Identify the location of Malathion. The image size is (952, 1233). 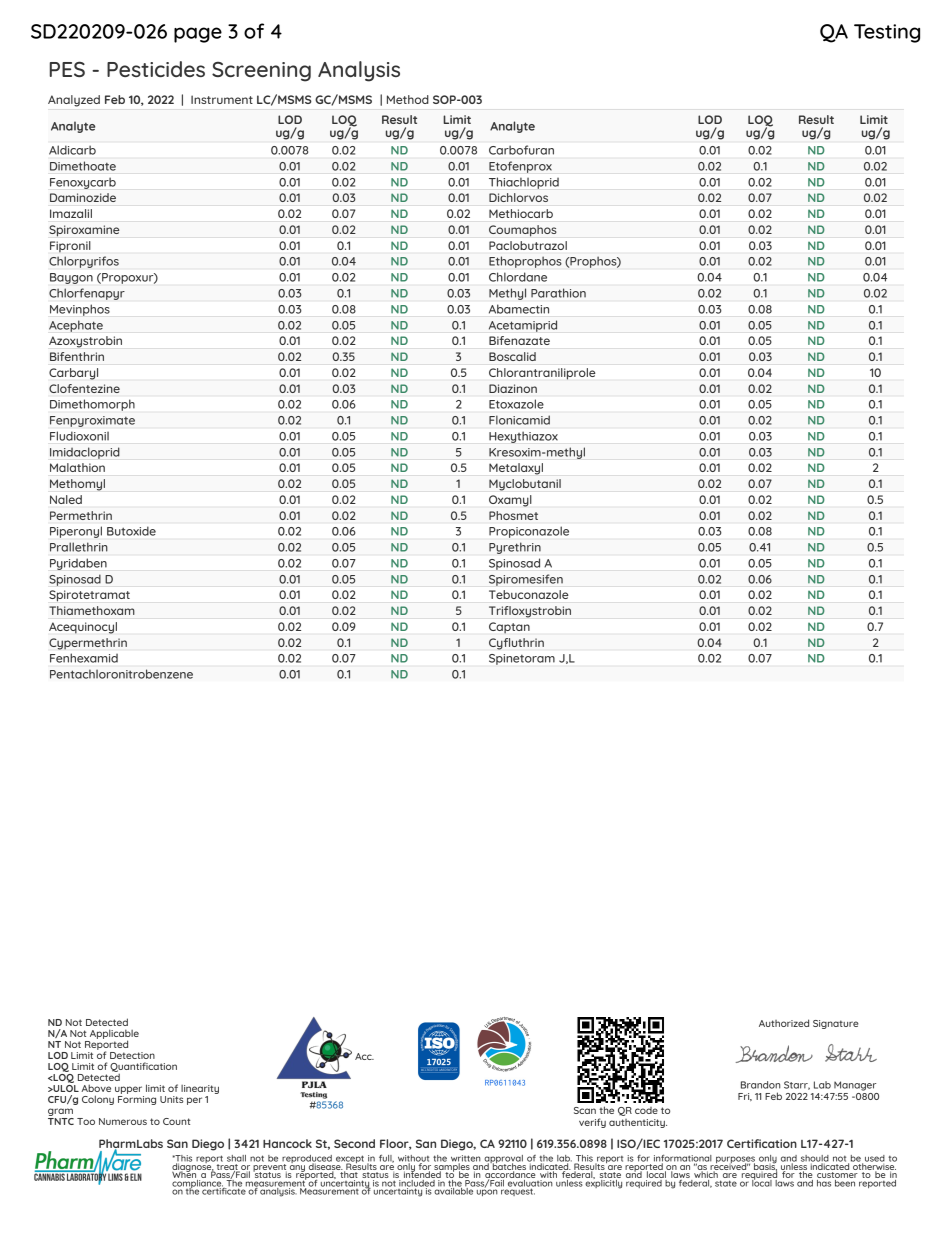
(77, 467).
